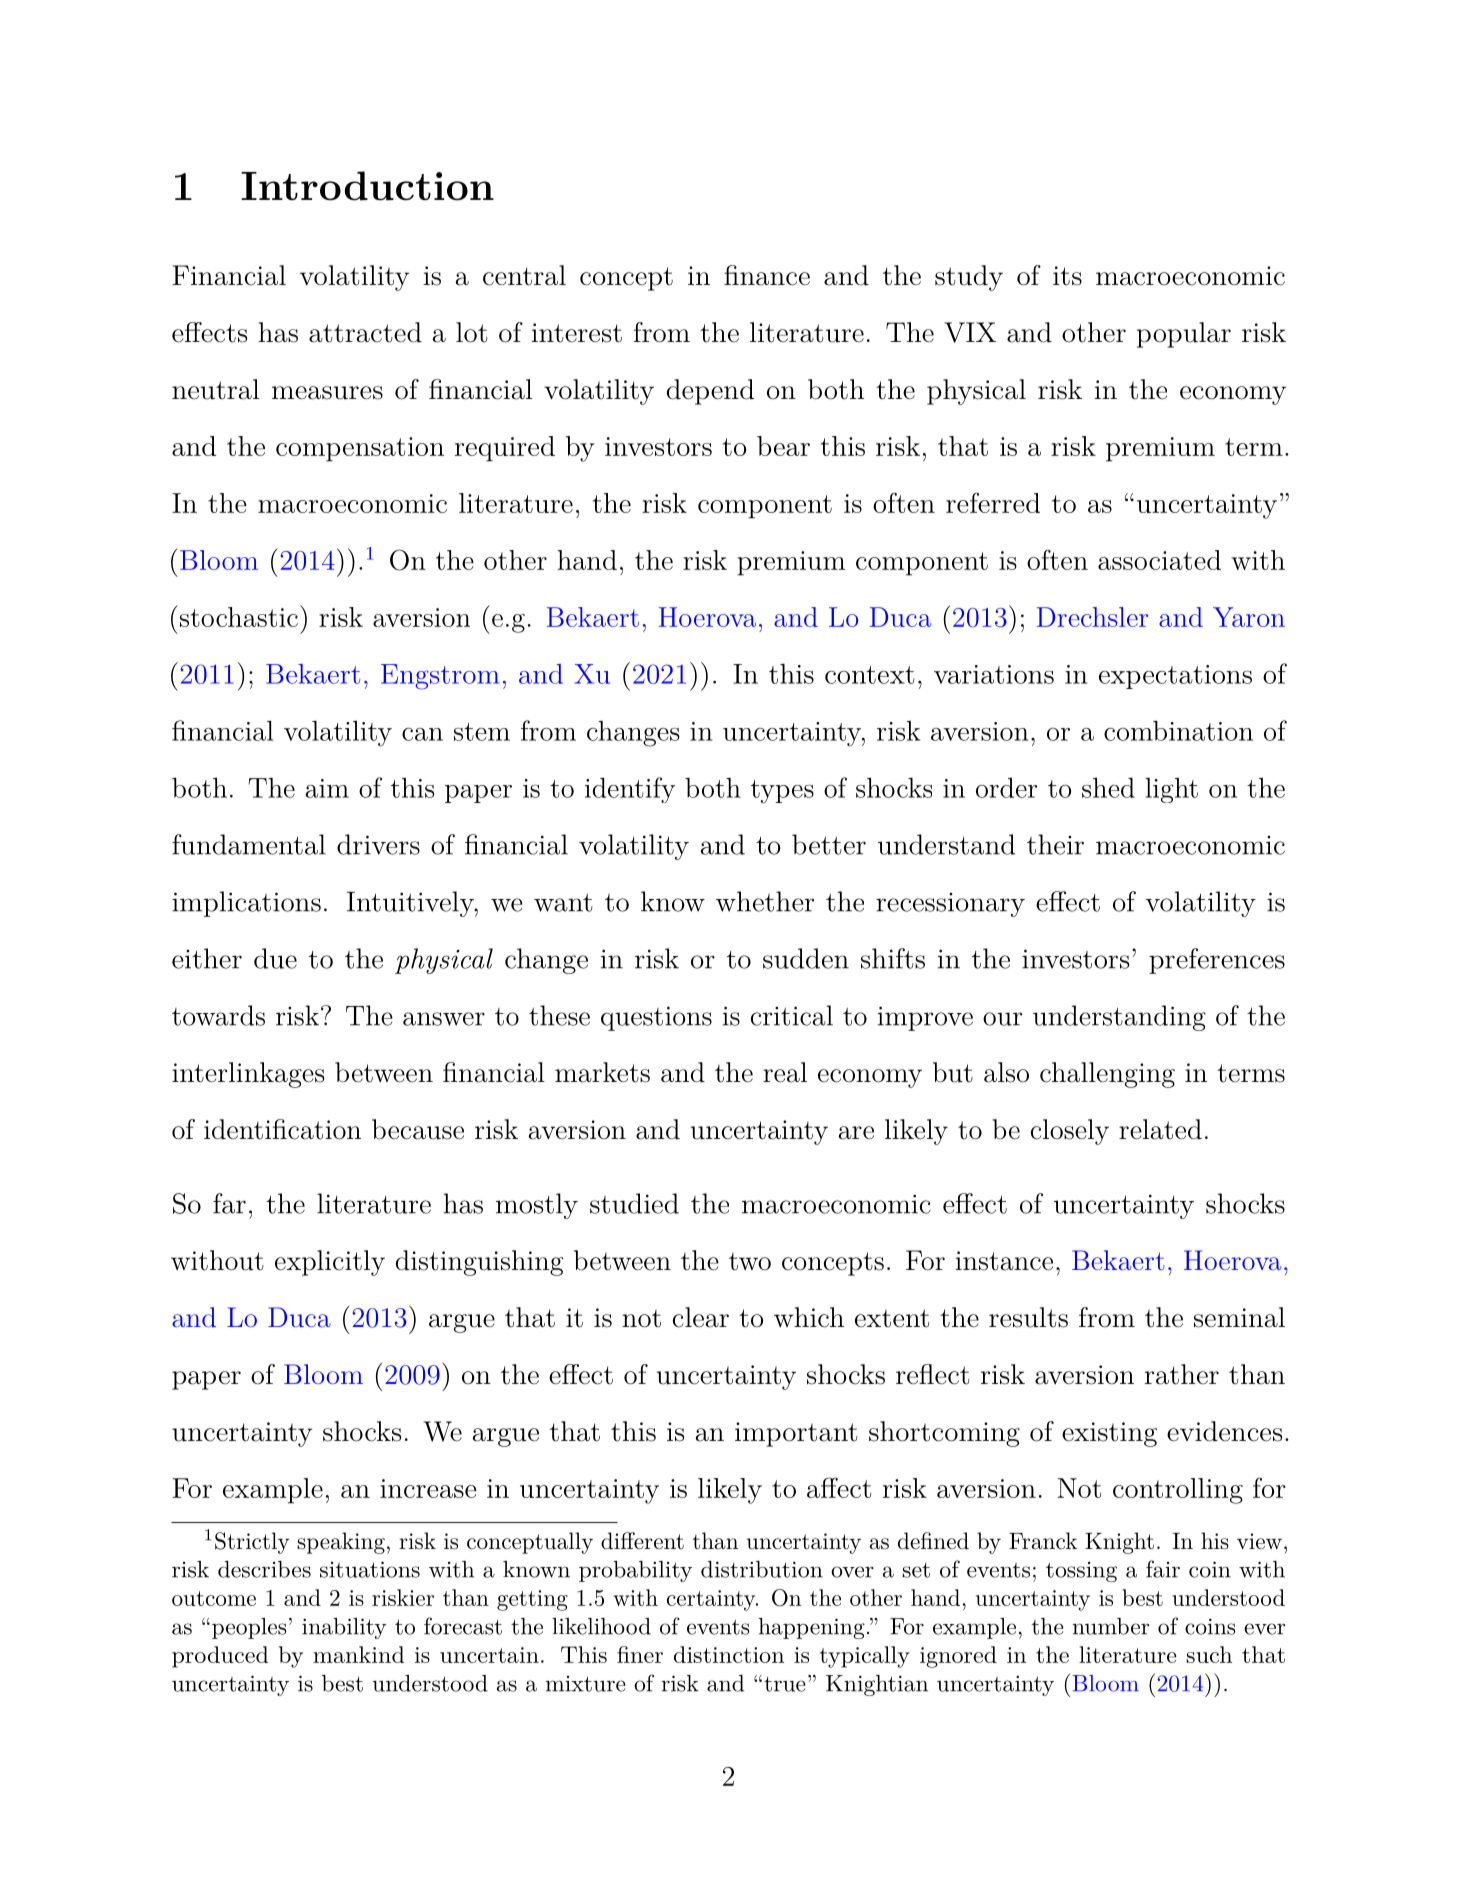  Describe the element at coordinates (1182, 1374) in the page. I see `rather` at that location.
